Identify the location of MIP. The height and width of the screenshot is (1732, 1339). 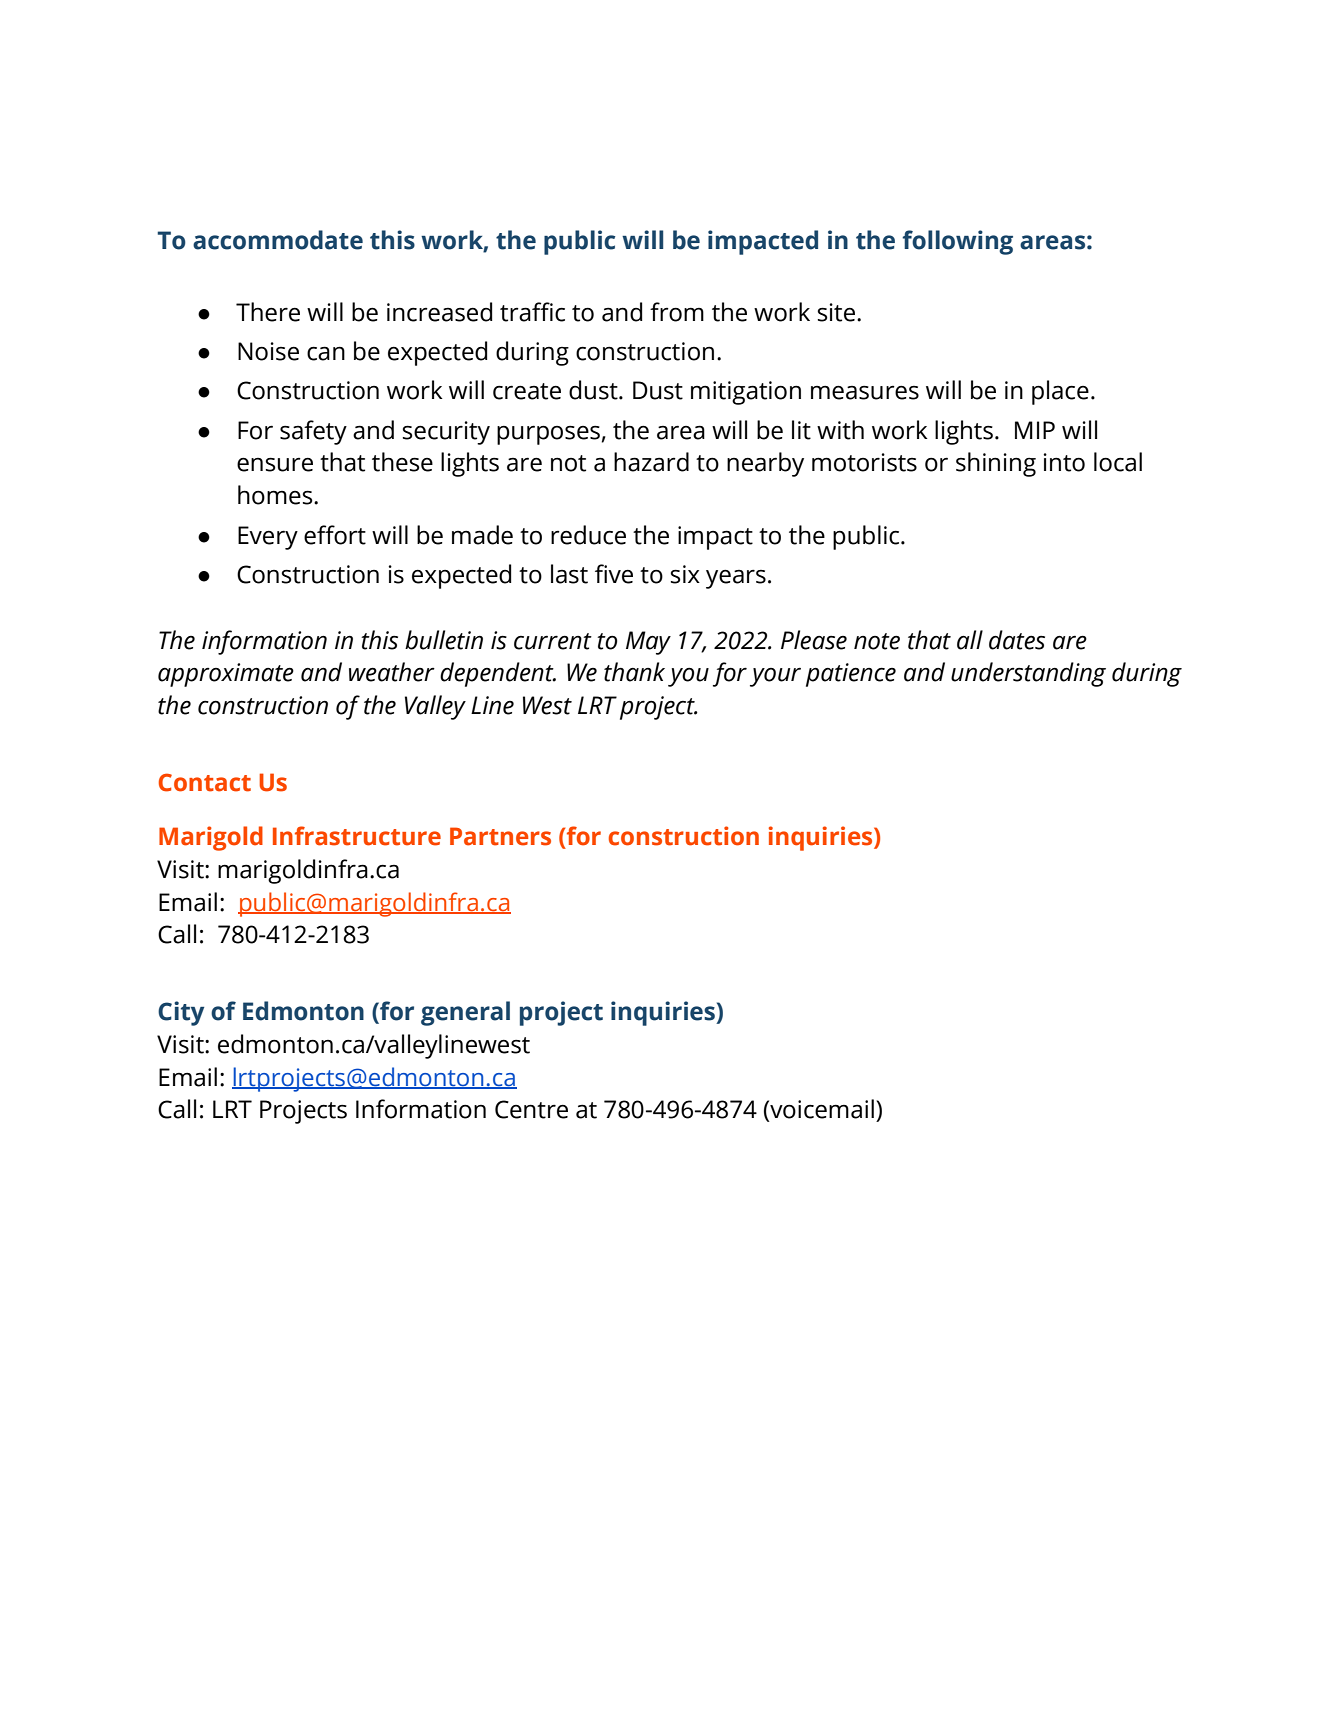
(1035, 430).
